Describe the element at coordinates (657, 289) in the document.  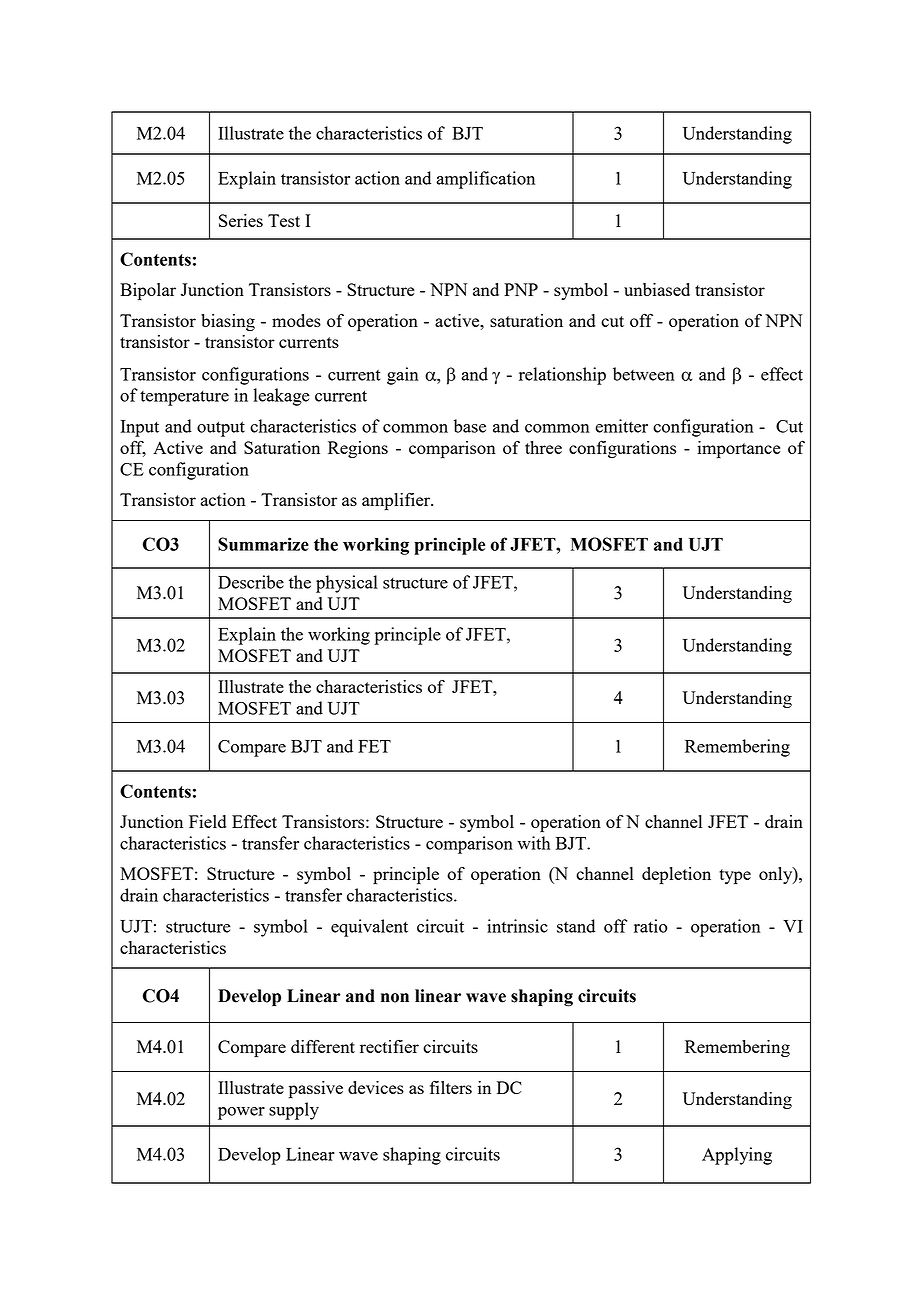
I see `unbiased` at that location.
